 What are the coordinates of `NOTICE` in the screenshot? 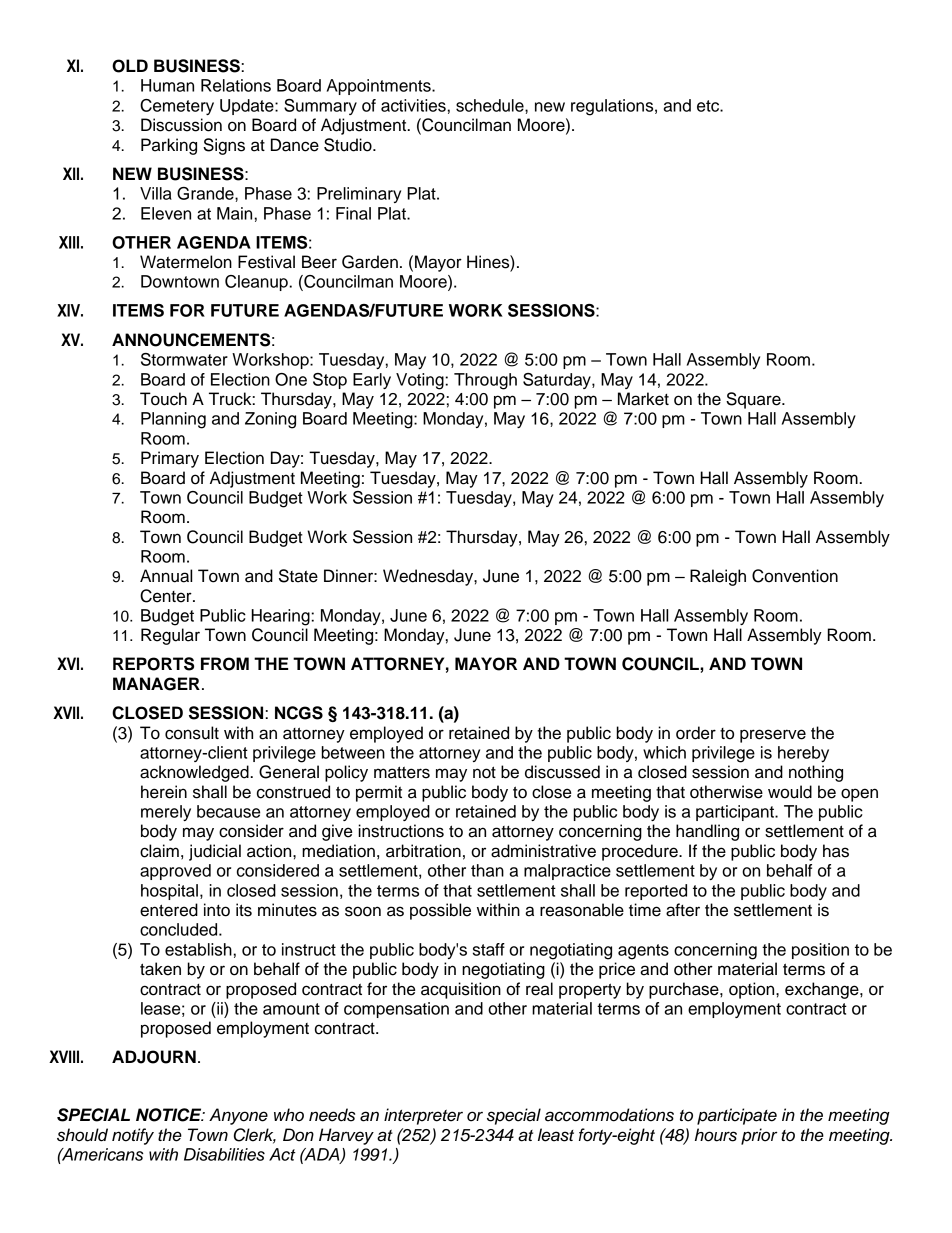 It's located at (170, 1115).
